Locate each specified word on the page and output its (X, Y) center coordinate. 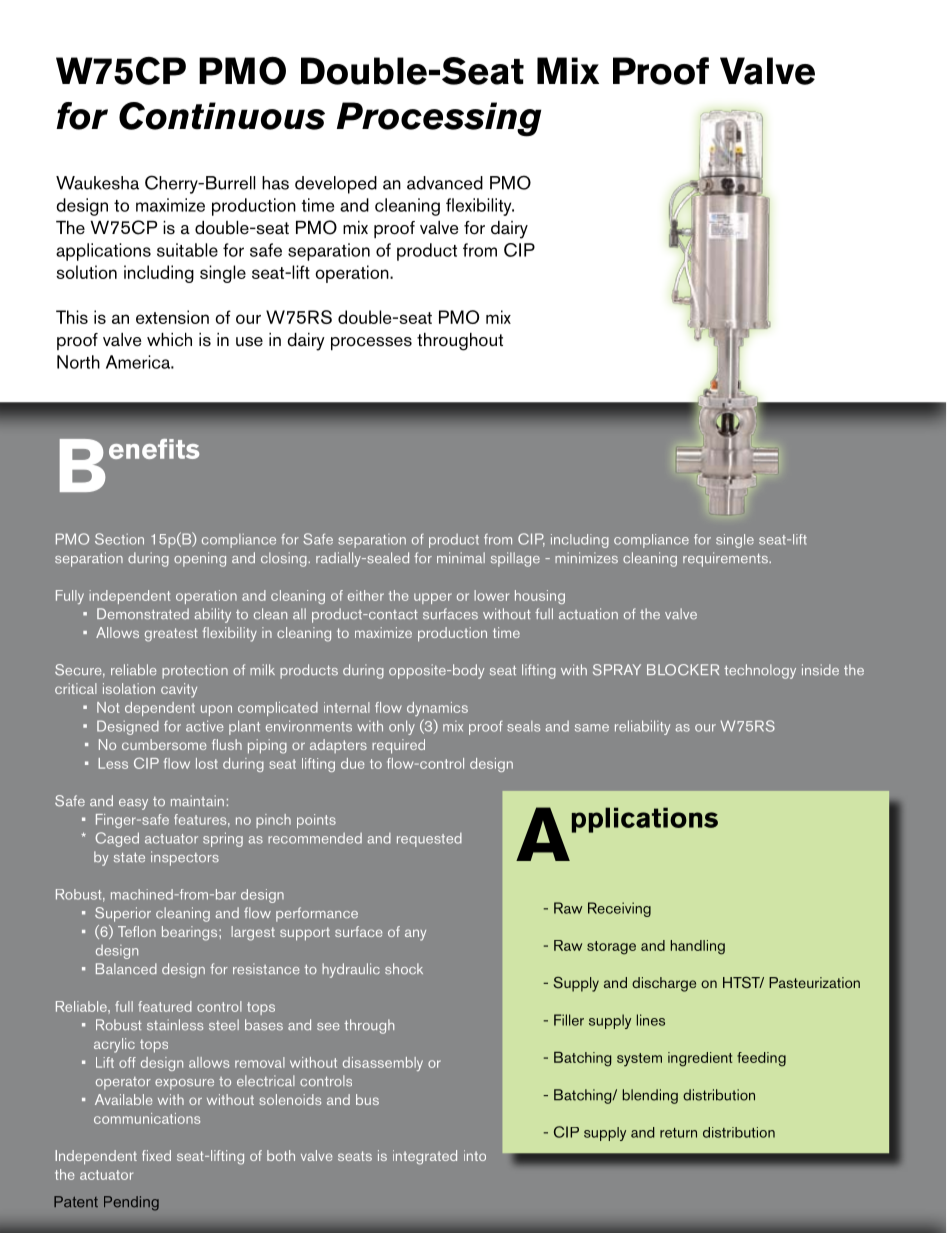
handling (698, 947)
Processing (439, 119)
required (398, 746)
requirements (726, 559)
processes (371, 343)
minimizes (586, 558)
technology (760, 671)
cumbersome (164, 744)
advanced (445, 183)
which (169, 340)
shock (404, 969)
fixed (156, 1155)
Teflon (137, 931)
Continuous (222, 116)
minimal (461, 557)
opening (200, 559)
